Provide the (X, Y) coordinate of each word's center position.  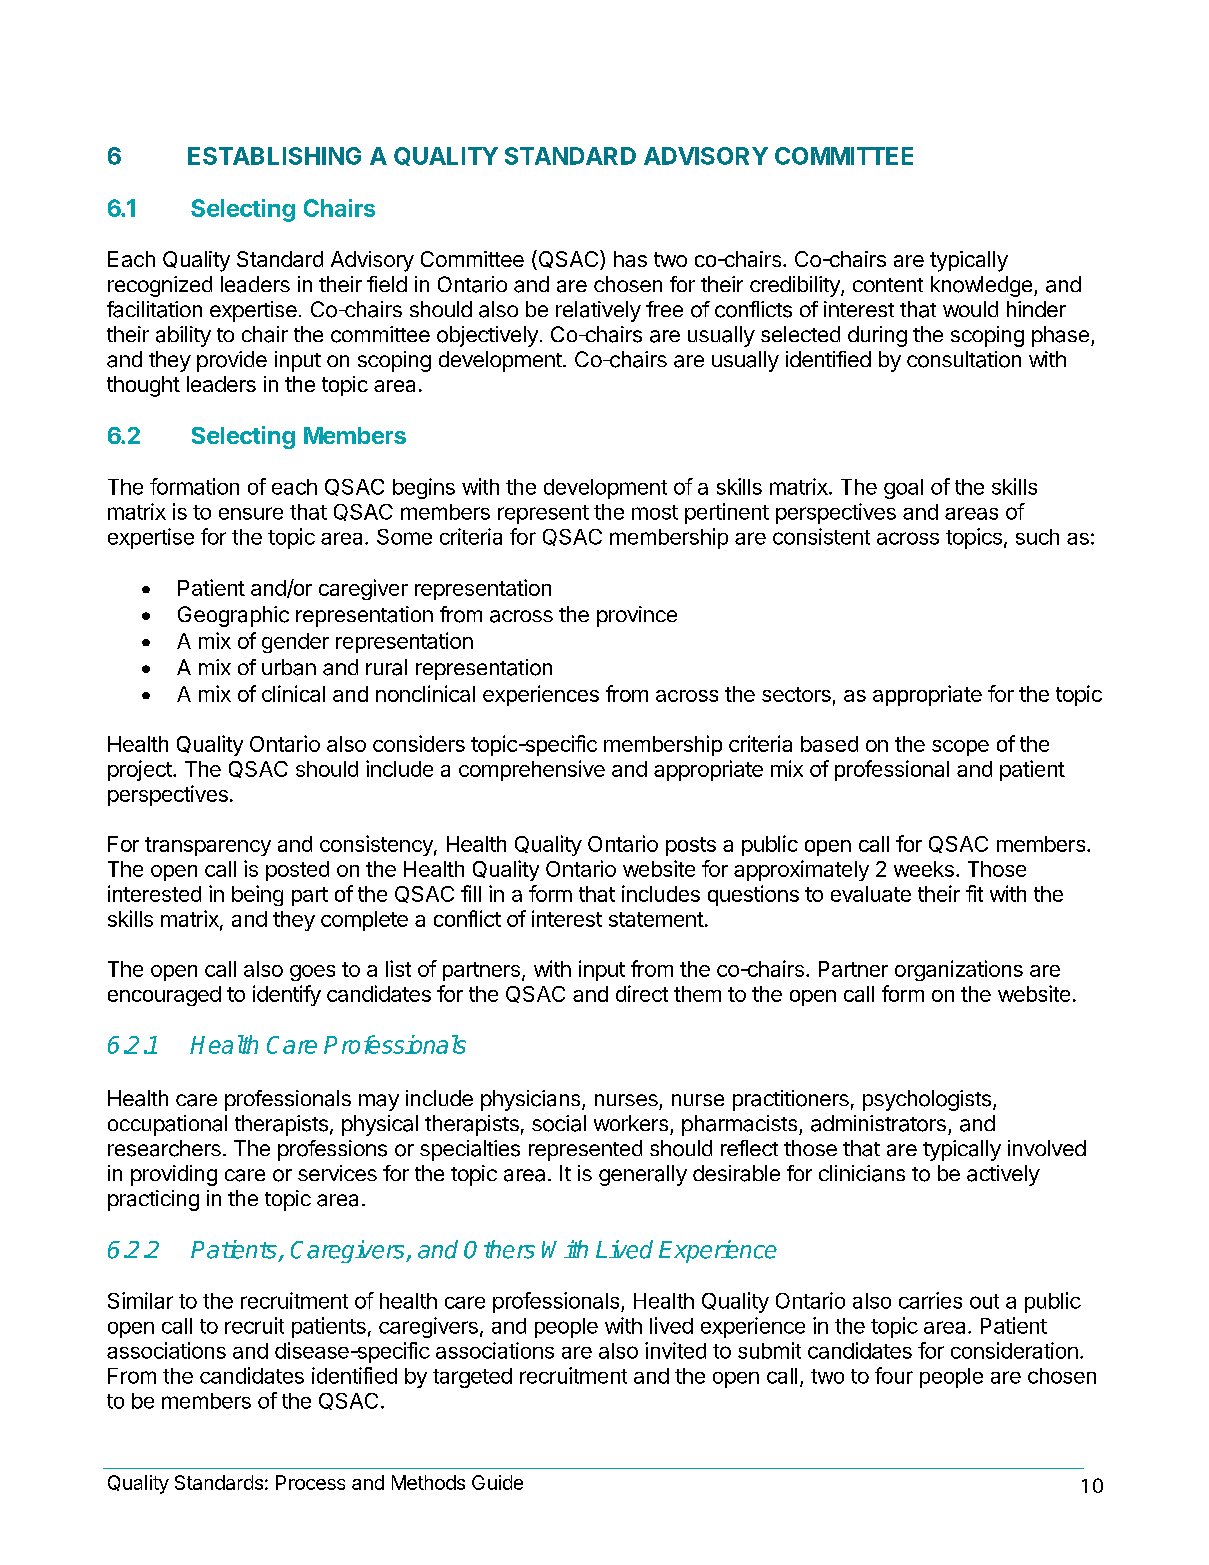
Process (310, 1482)
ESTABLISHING (274, 156)
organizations (959, 970)
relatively (598, 311)
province (637, 616)
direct (642, 993)
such (1037, 537)
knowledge (983, 286)
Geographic (233, 616)
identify (287, 995)
